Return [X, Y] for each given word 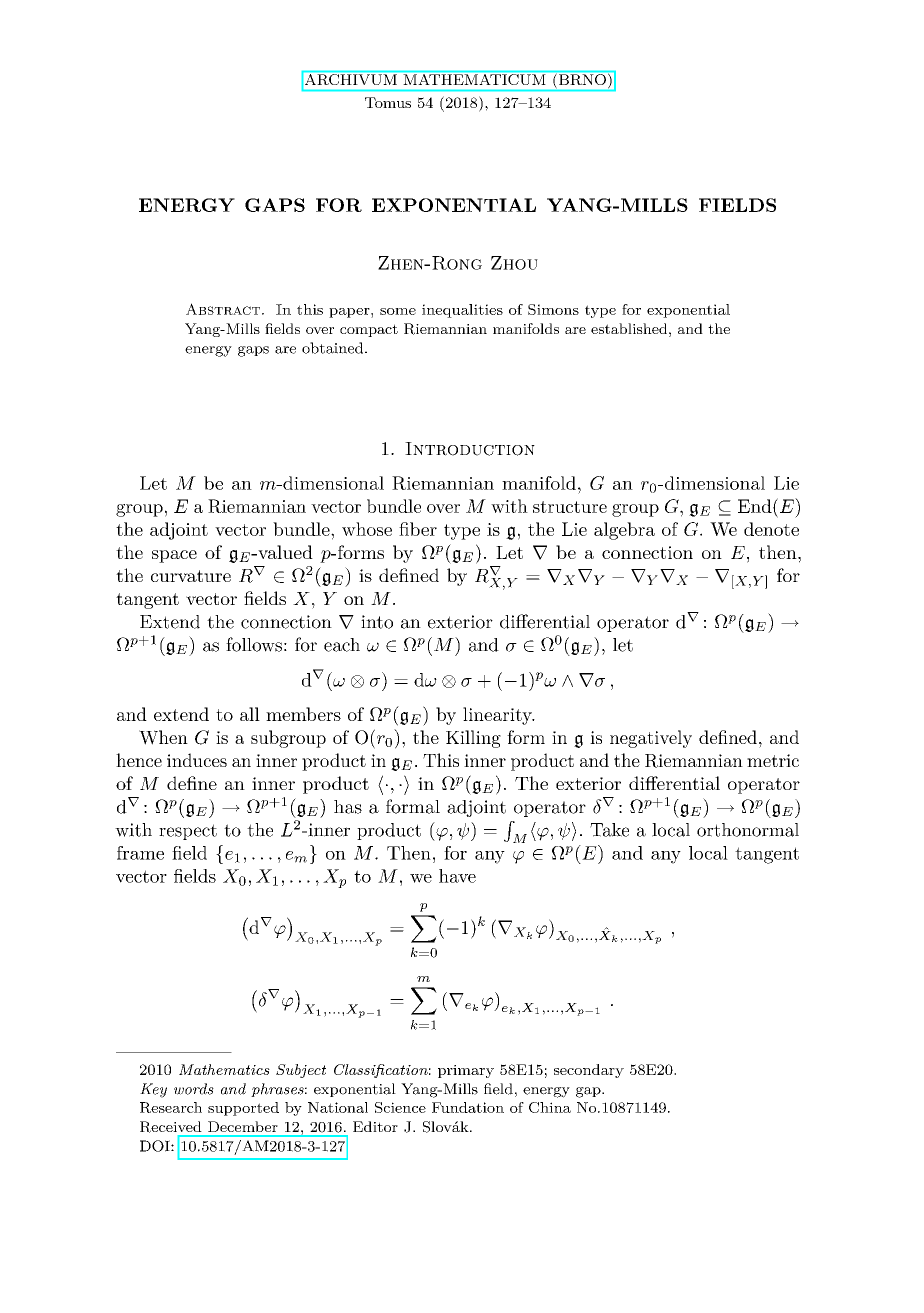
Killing [473, 739]
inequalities [462, 311]
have [457, 876]
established [629, 328]
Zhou [514, 263]
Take [609, 830]
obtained [334, 348]
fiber [418, 529]
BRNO [582, 79]
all [250, 714]
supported [243, 1109]
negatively [651, 739]
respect [188, 832]
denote [771, 529]
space [174, 556]
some [398, 311]
